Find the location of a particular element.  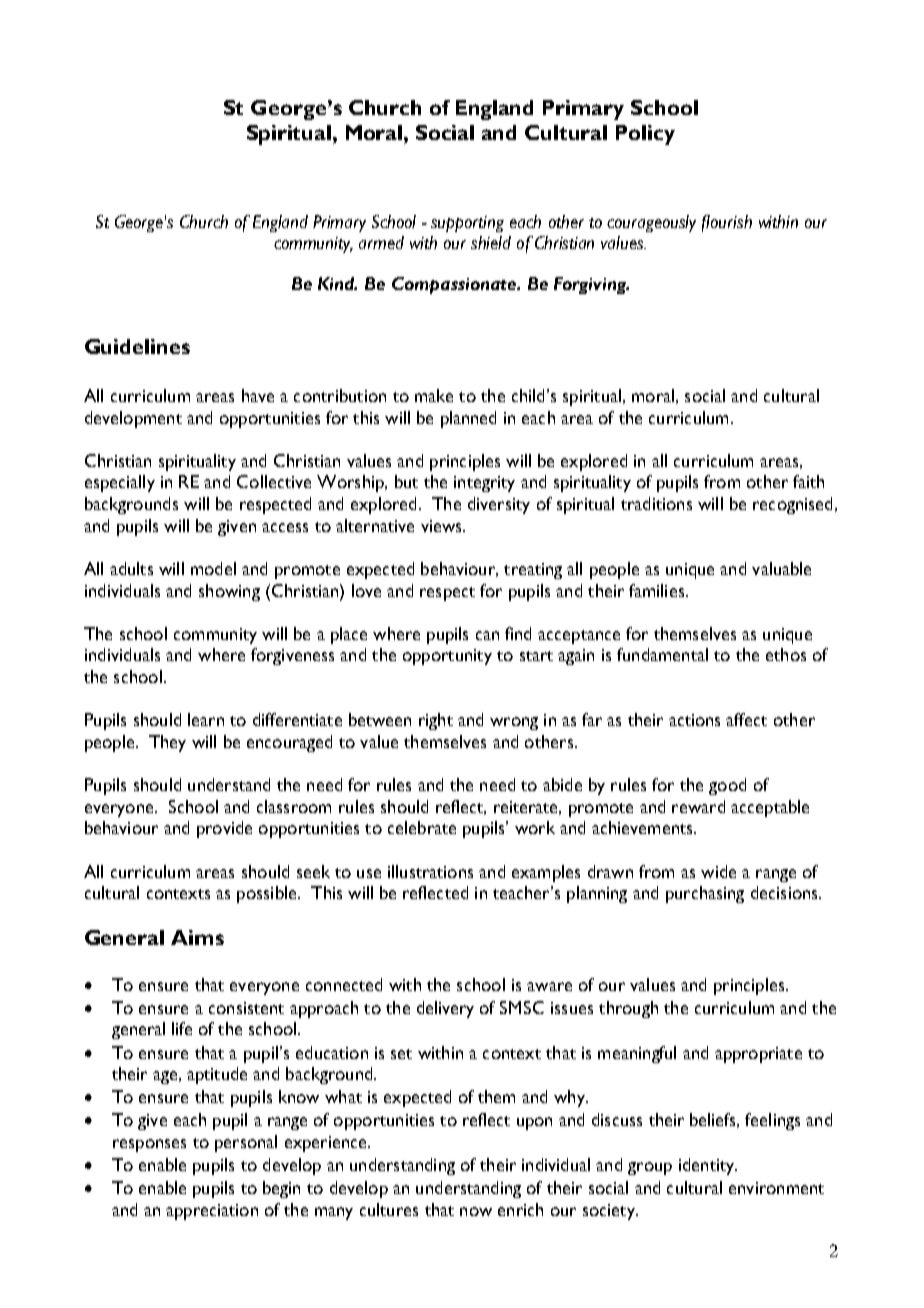

have is located at coordinates (258, 395).
